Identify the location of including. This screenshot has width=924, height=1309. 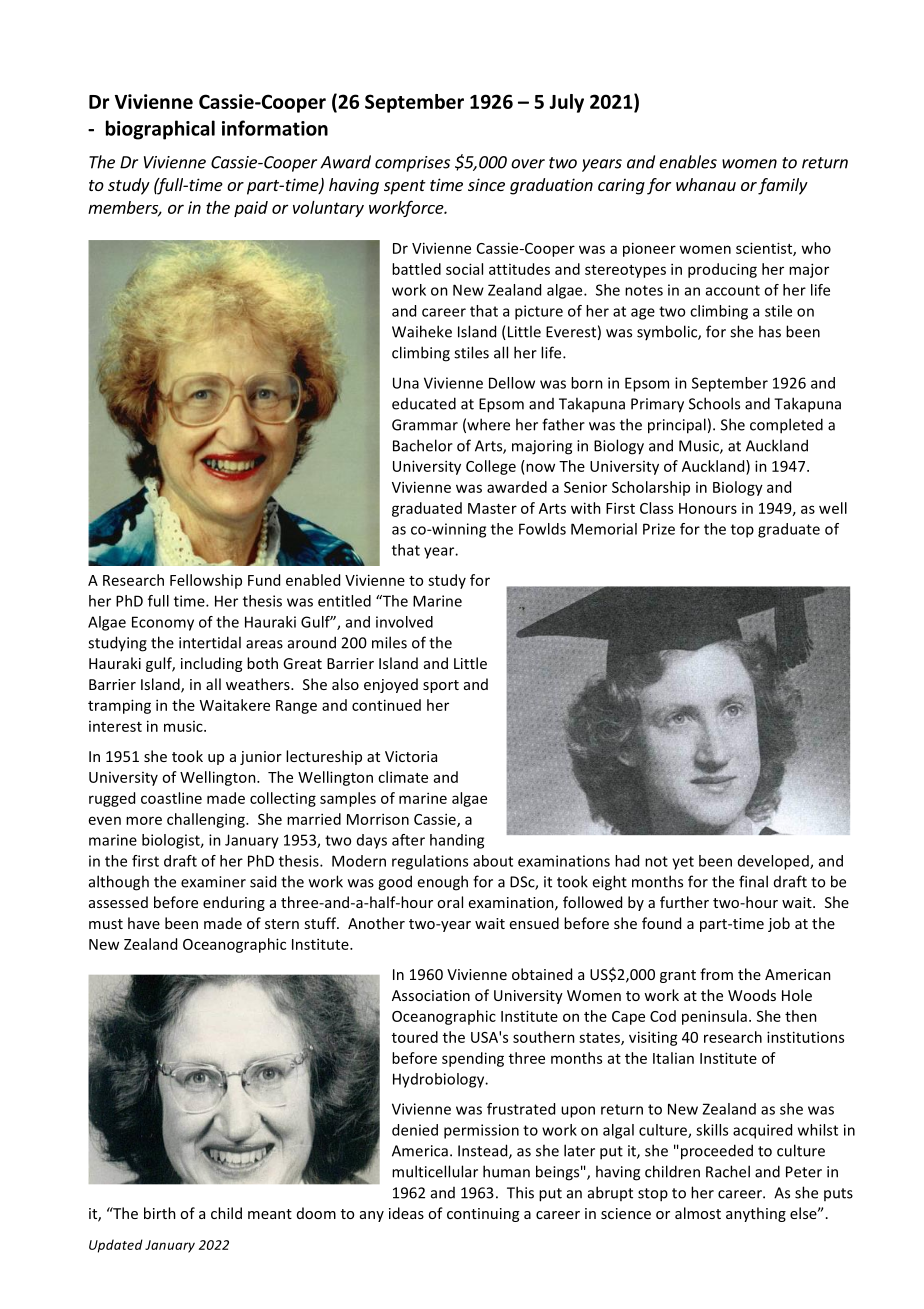
(211, 664).
